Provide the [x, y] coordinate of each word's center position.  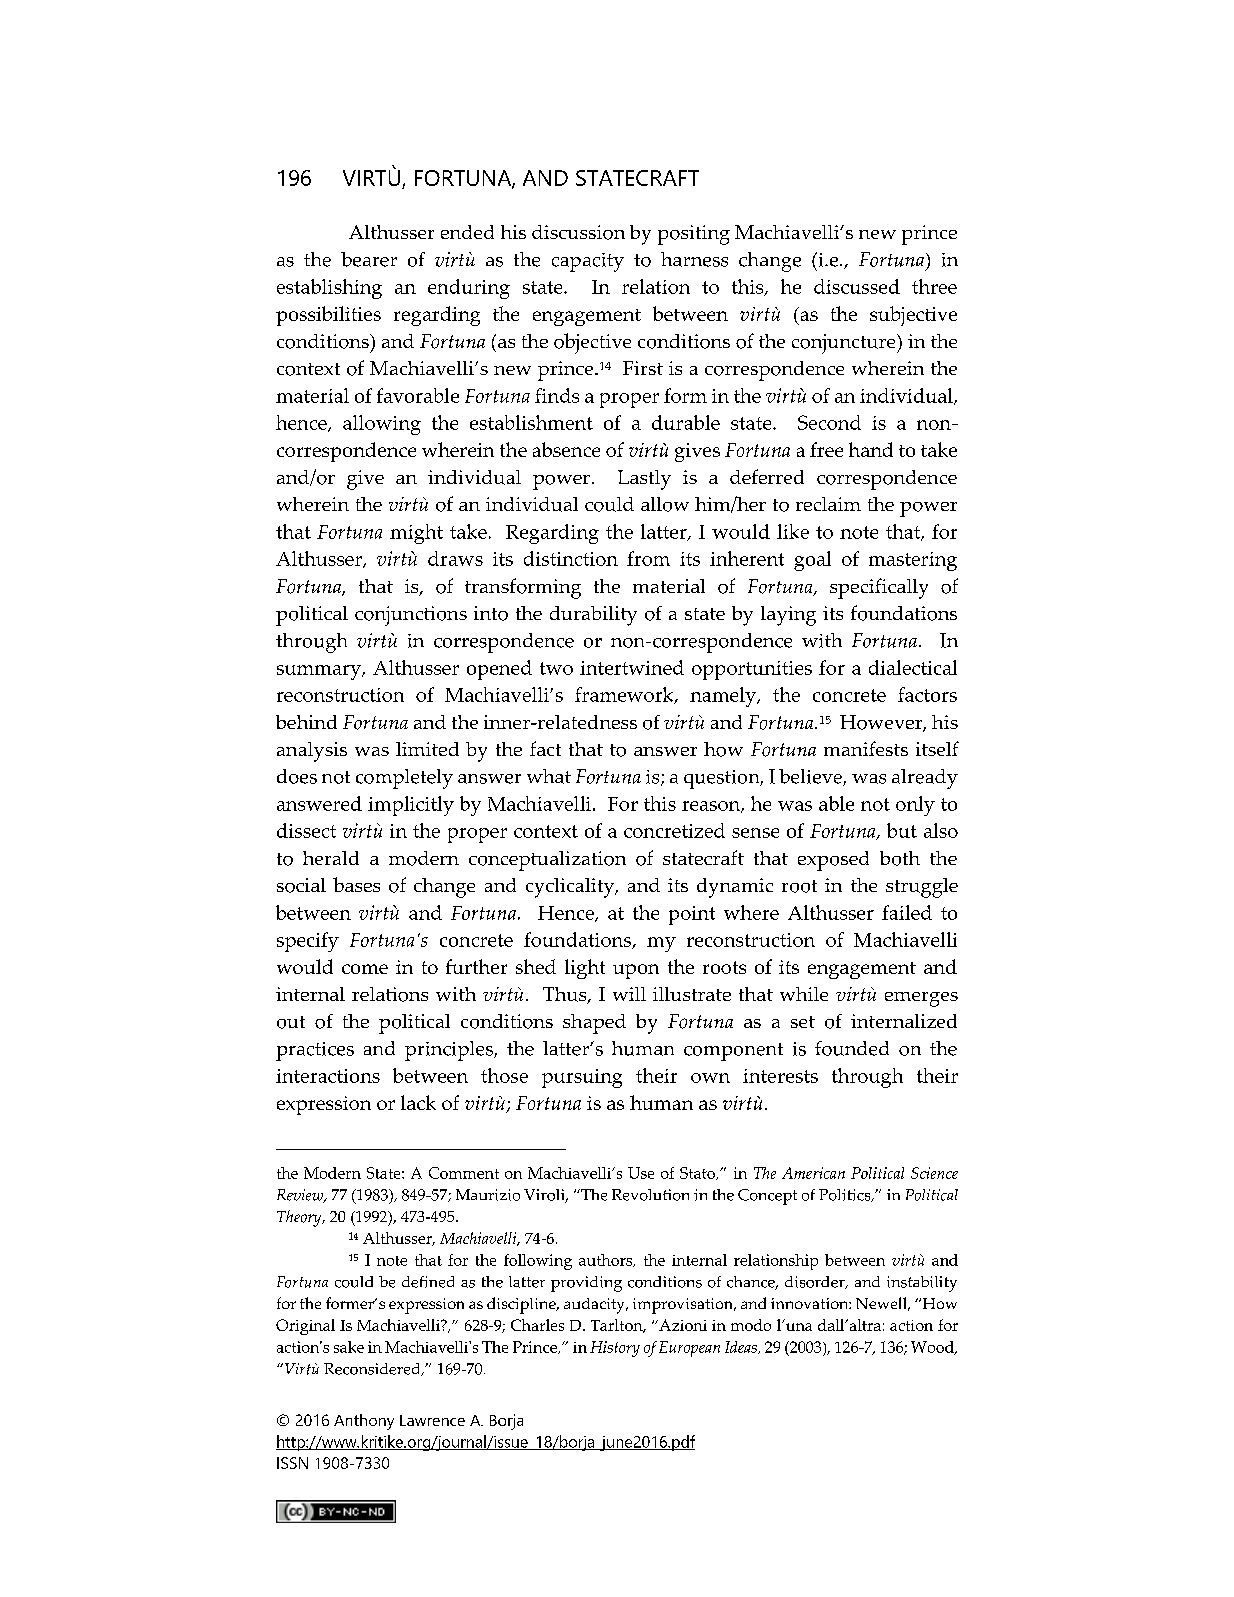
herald [331, 858]
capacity [588, 262]
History [615, 1349]
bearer [369, 259]
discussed [857, 286]
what [549, 776]
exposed [833, 861]
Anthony [364, 1422]
